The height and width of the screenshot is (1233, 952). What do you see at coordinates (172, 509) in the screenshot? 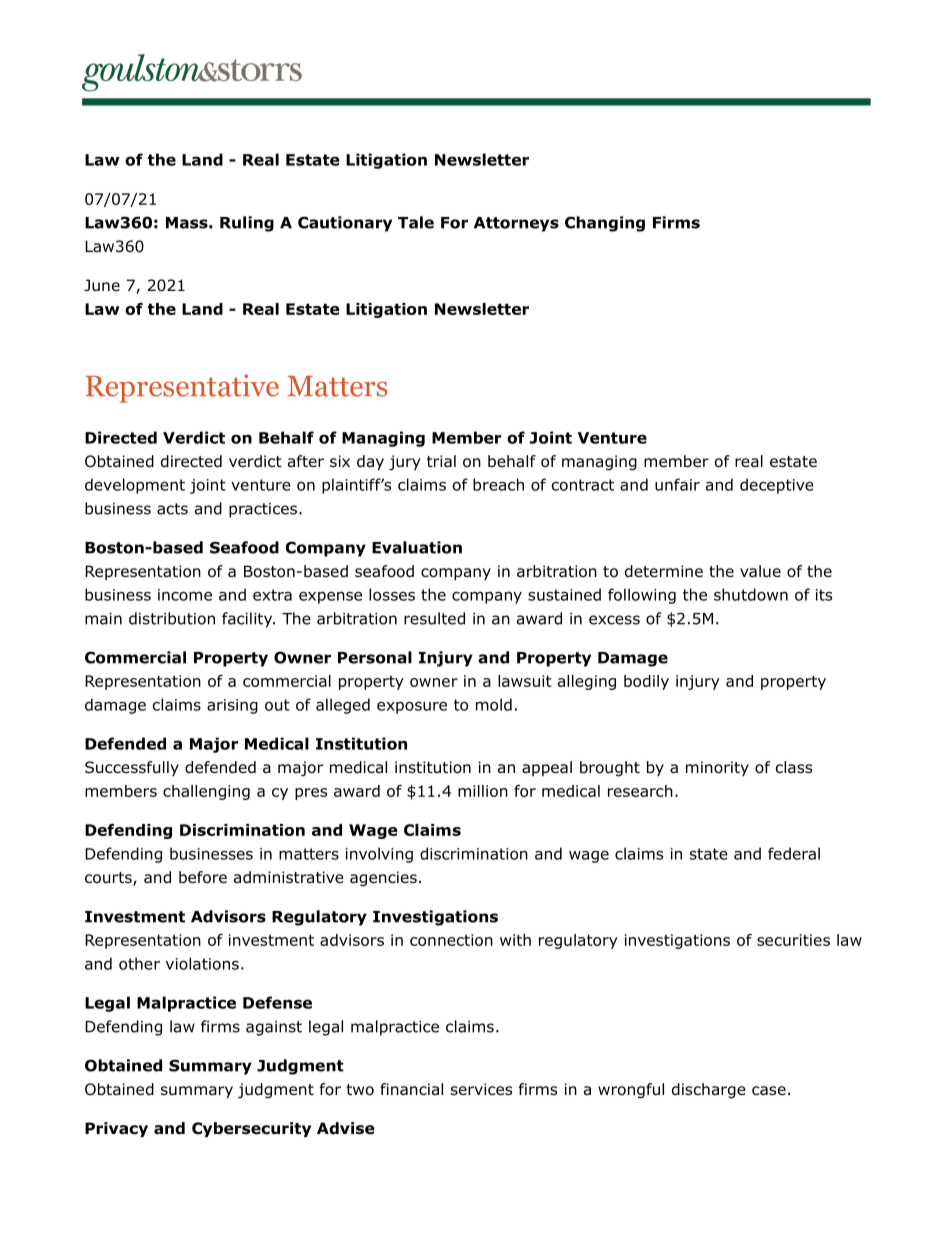
I see `acts` at bounding box center [172, 509].
